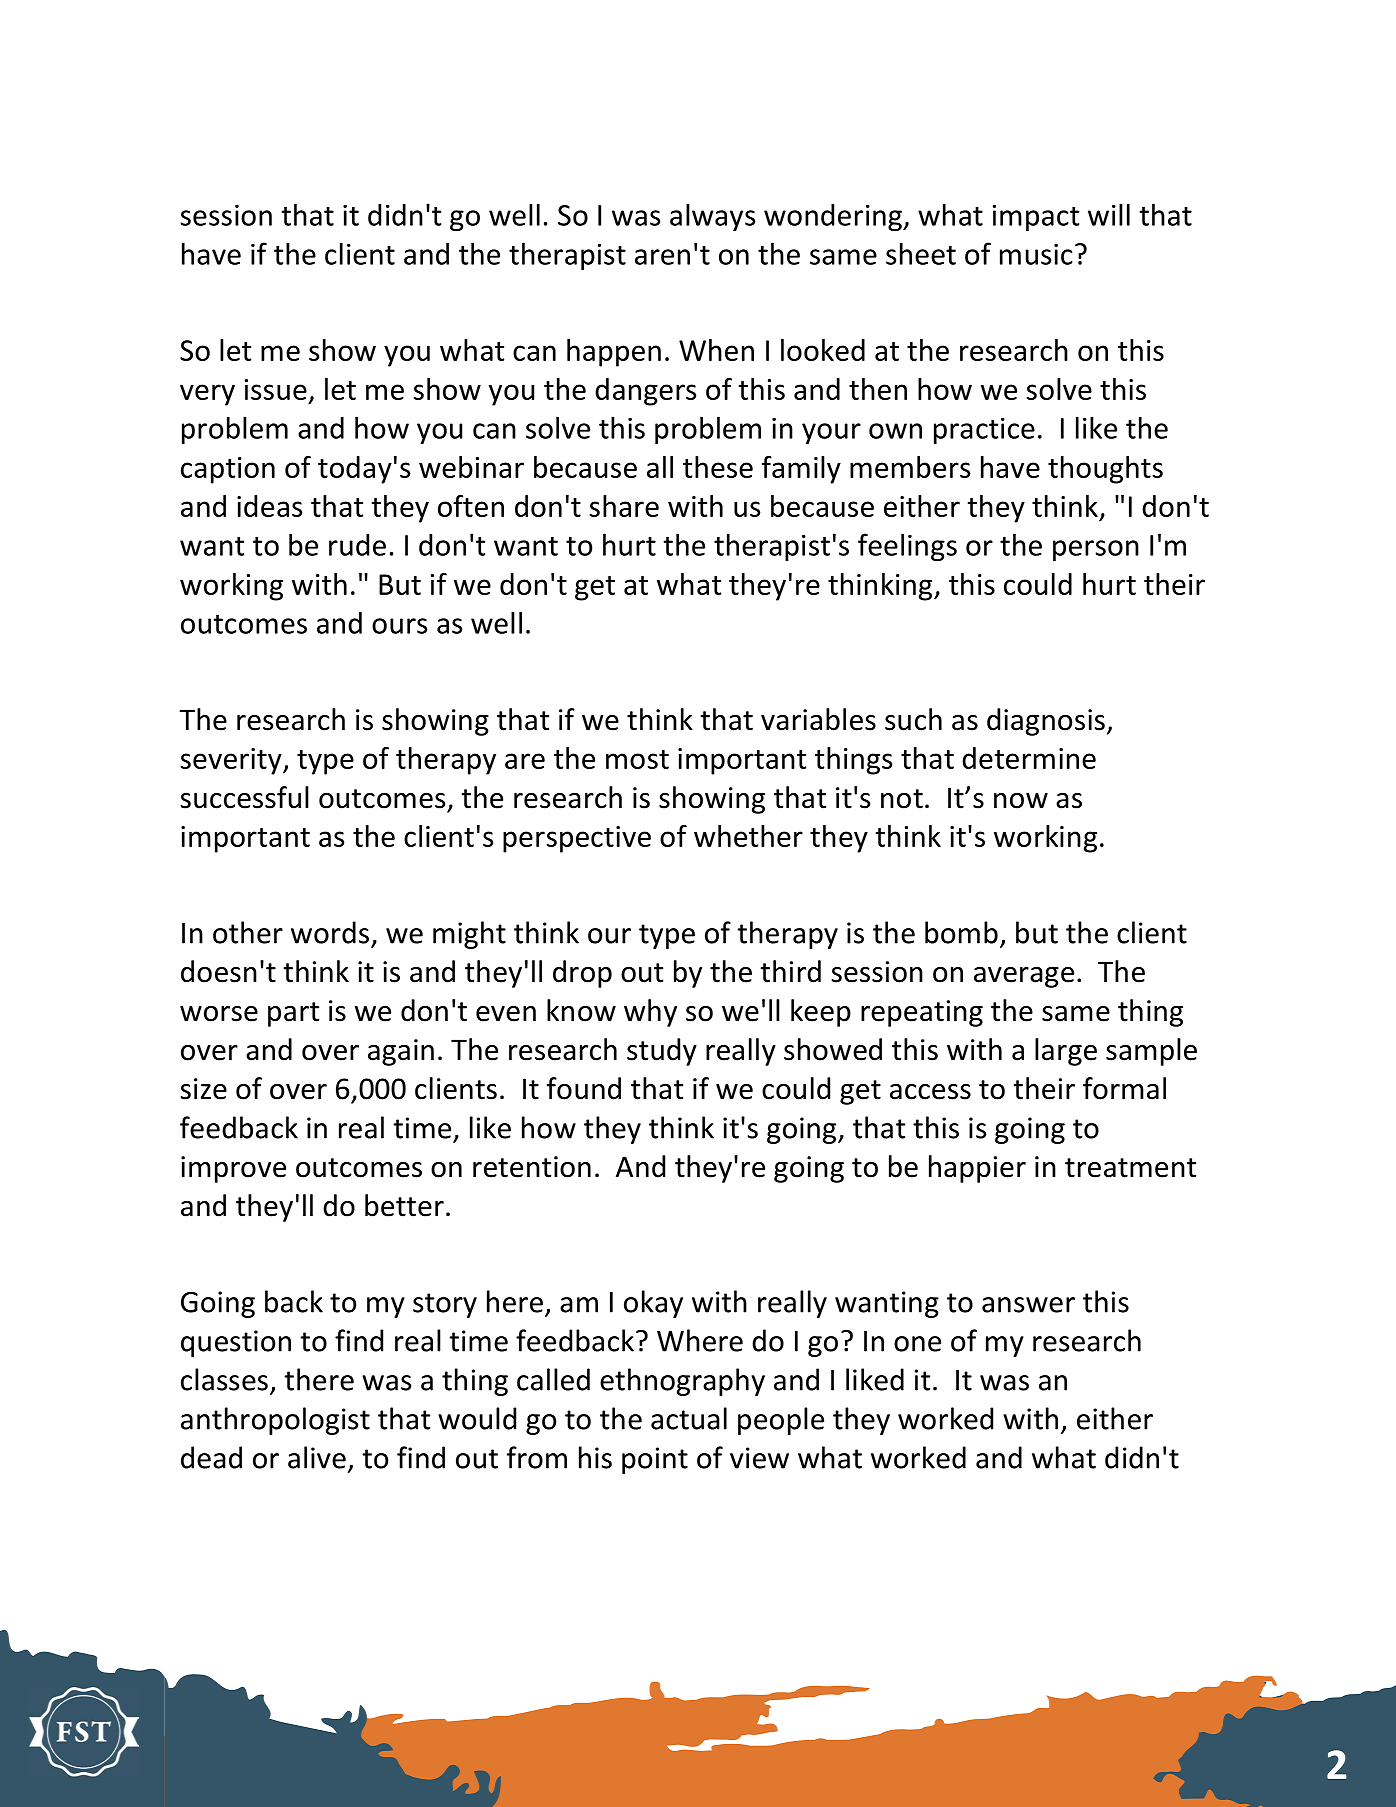 This screenshot has height=1807, width=1396. What do you see at coordinates (650, 1013) in the screenshot?
I see `why` at bounding box center [650, 1013].
